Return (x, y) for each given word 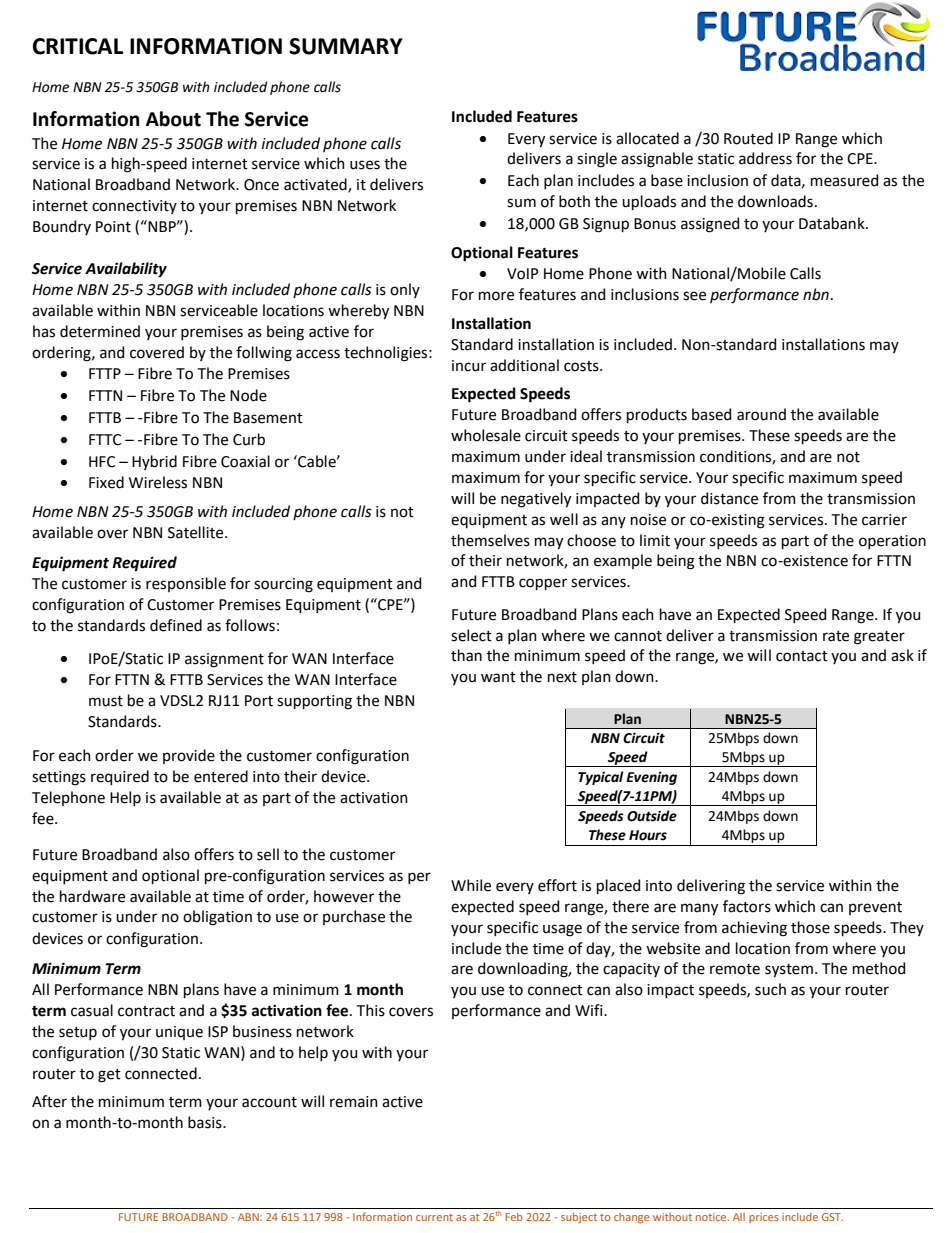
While (471, 885)
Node (248, 395)
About (173, 119)
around (761, 414)
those (810, 927)
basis (206, 1122)
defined (176, 625)
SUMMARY (346, 46)
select (471, 635)
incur (469, 366)
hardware (92, 896)
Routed (748, 138)
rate (836, 636)
